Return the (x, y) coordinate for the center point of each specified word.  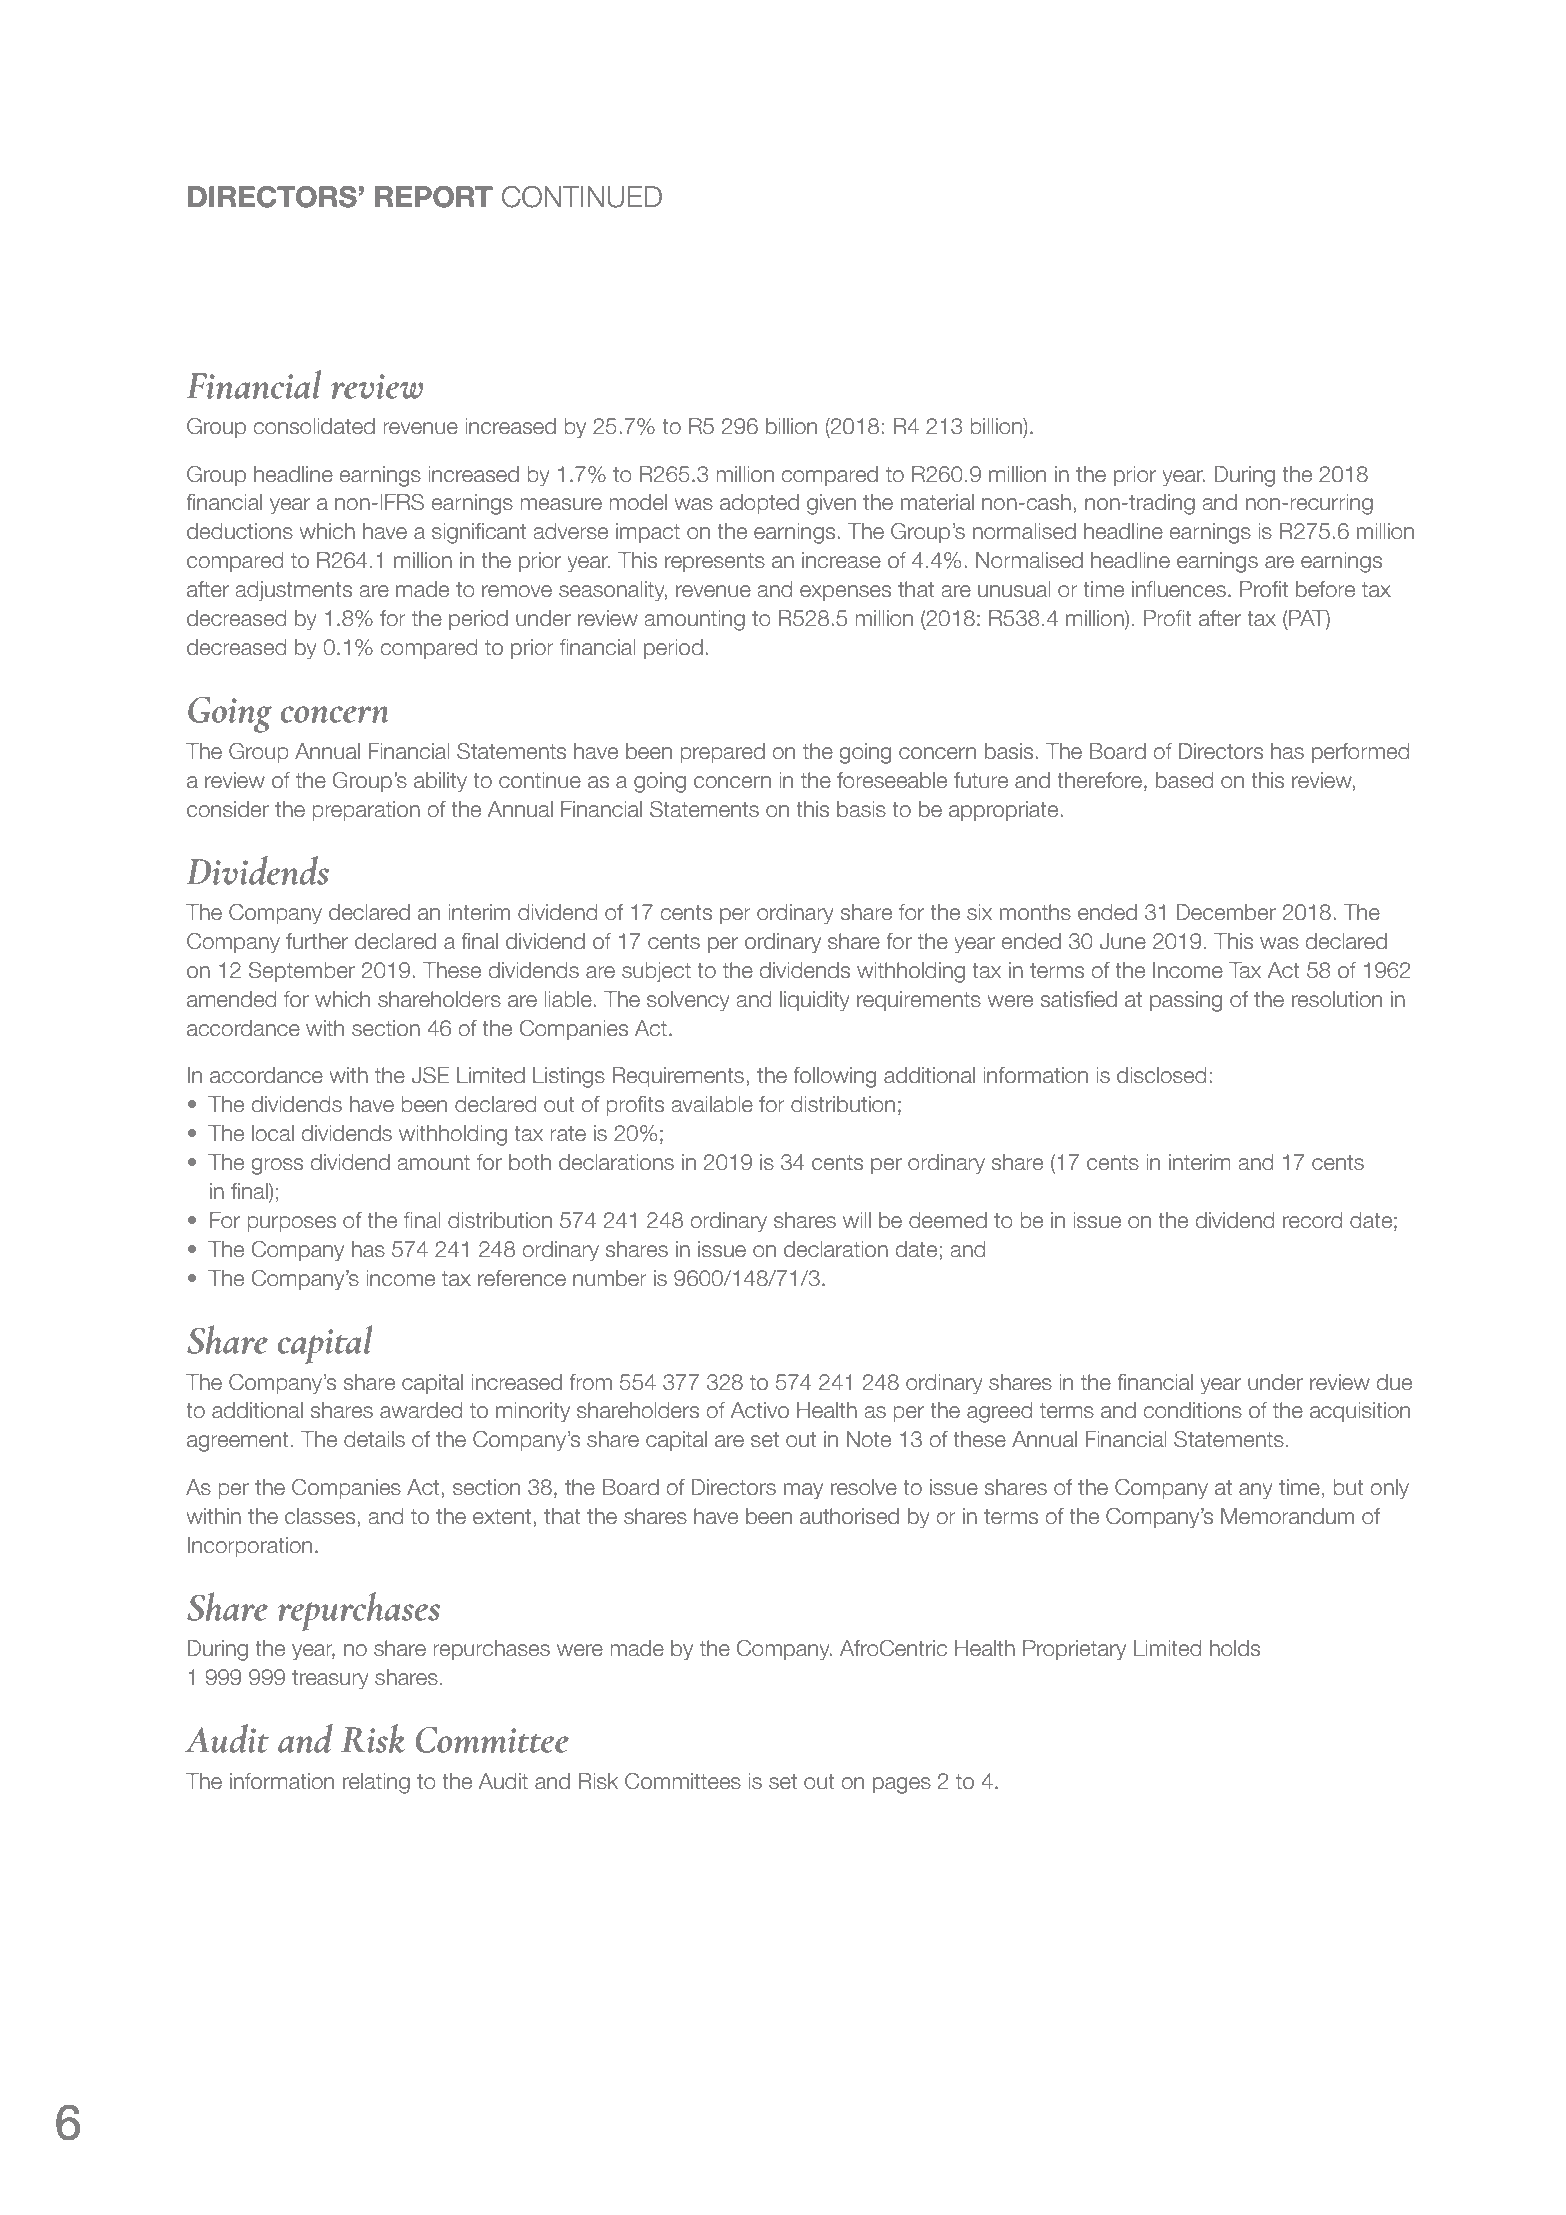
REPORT (434, 197)
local (273, 1133)
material (937, 502)
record (1312, 1220)
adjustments (293, 591)
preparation (366, 811)
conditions (1192, 1410)
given (831, 504)
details (374, 1439)
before (1325, 589)
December (1226, 912)
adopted (759, 504)
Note (869, 1439)
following (834, 1077)
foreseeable (892, 780)
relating (376, 1783)
